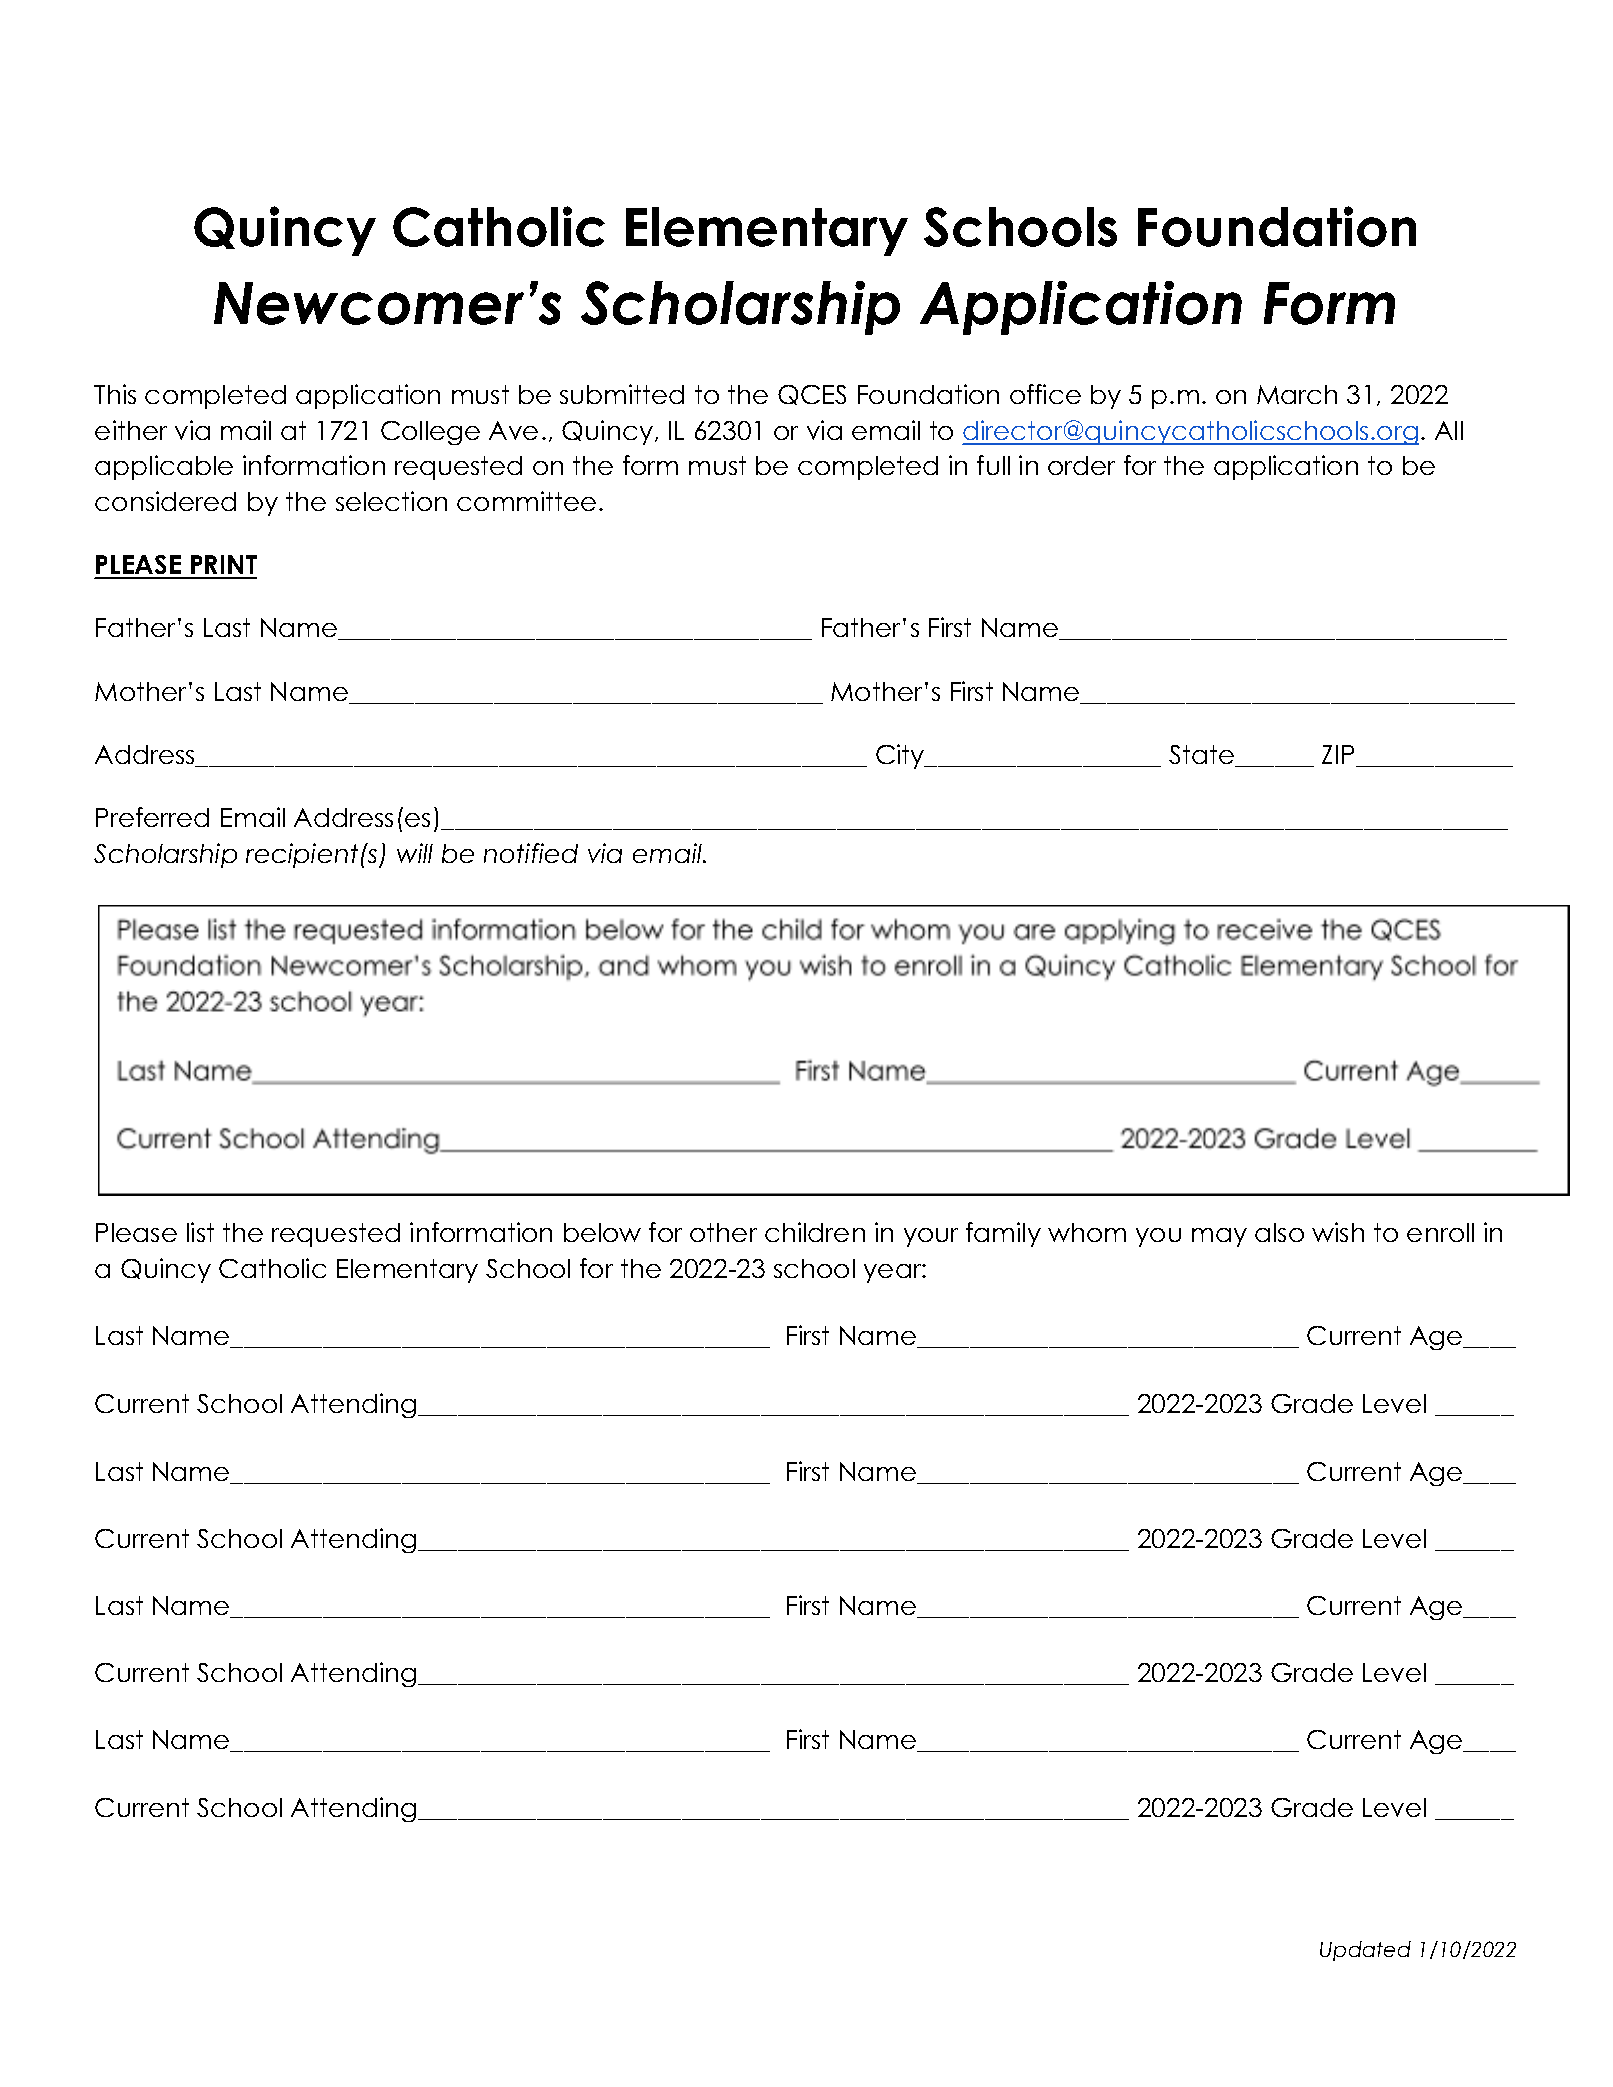  What do you see at coordinates (1279, 1232) in the document?
I see `also` at bounding box center [1279, 1232].
